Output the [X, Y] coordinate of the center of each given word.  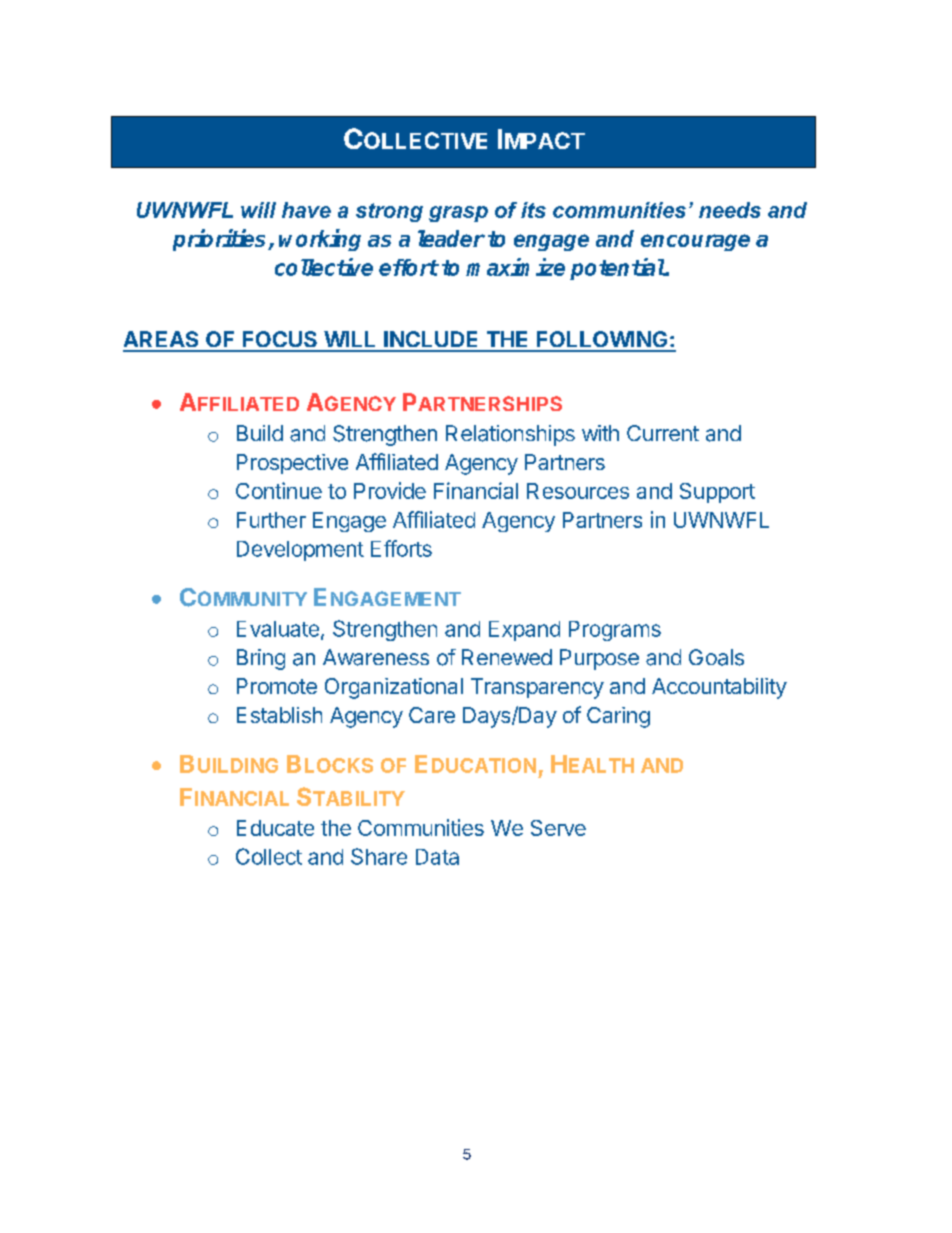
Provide [390, 490]
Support [717, 493]
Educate [275, 828]
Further [271, 520]
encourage [695, 242]
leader [451, 238]
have [306, 210]
